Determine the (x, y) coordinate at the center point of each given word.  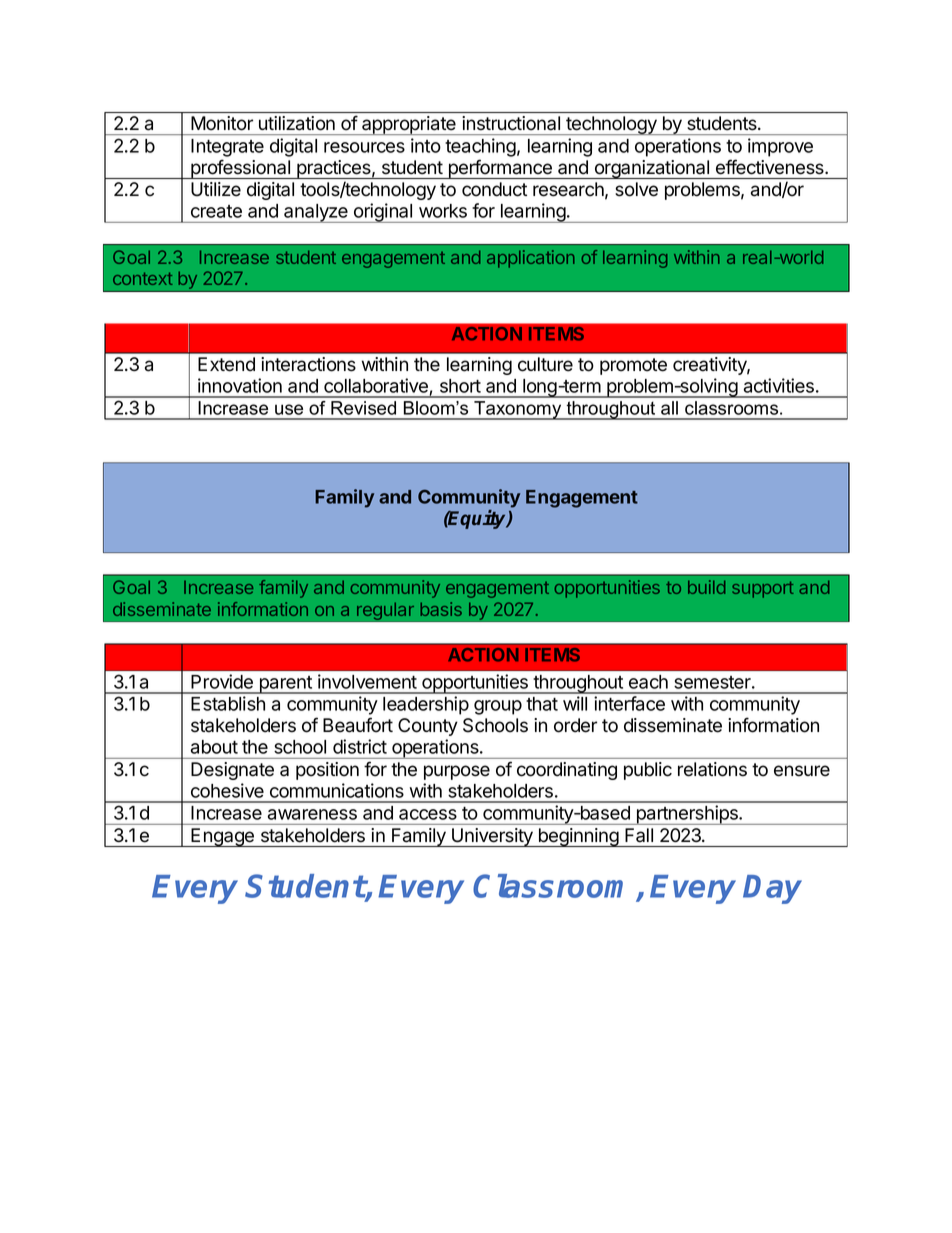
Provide (222, 681)
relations (712, 769)
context (143, 278)
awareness (312, 814)
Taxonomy (518, 410)
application (531, 259)
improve (780, 147)
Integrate (227, 148)
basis (441, 609)
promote (633, 366)
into (426, 145)
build (706, 587)
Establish (228, 703)
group (498, 707)
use (289, 409)
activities (779, 385)
